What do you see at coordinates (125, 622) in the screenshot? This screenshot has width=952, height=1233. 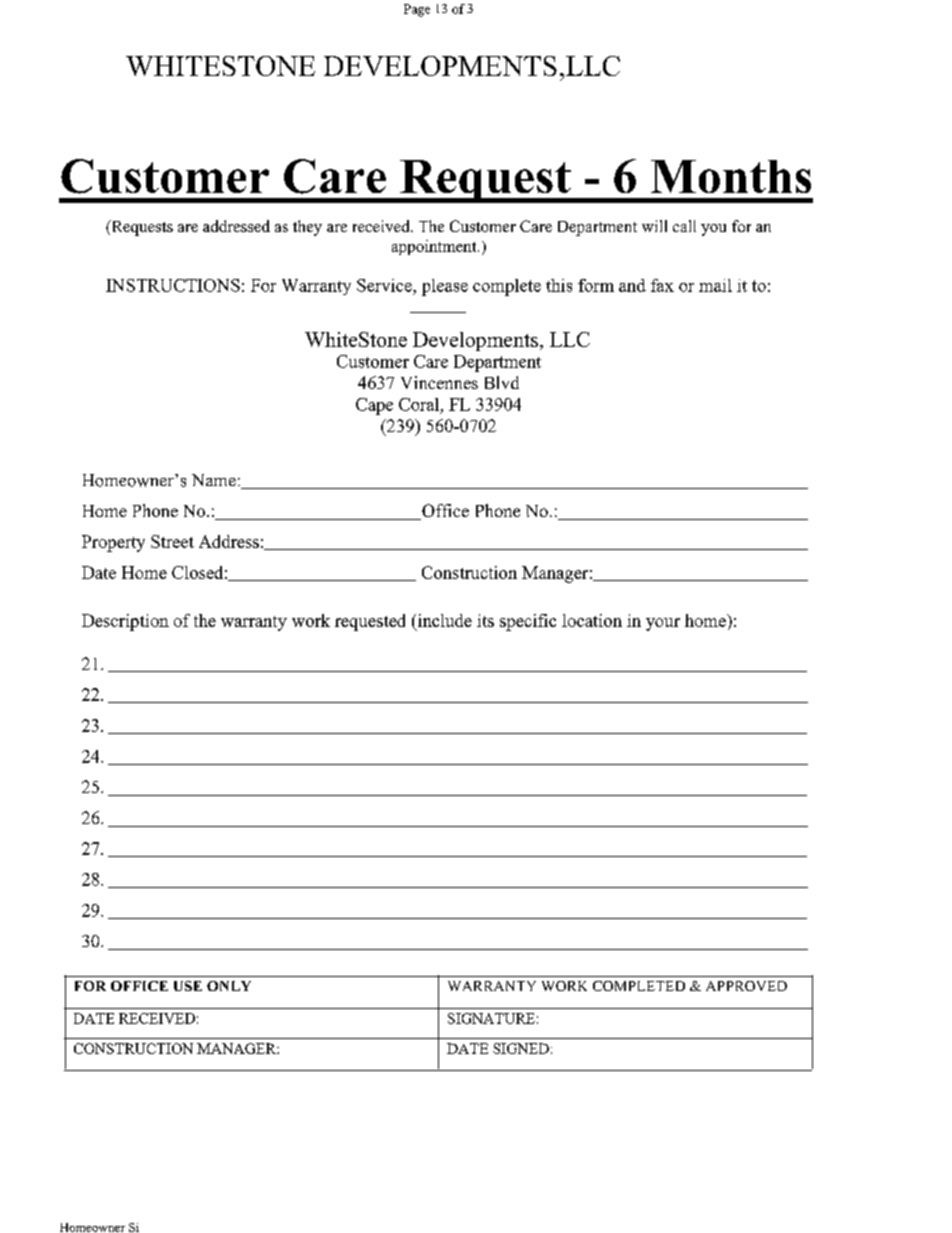 I see `Description` at bounding box center [125, 622].
